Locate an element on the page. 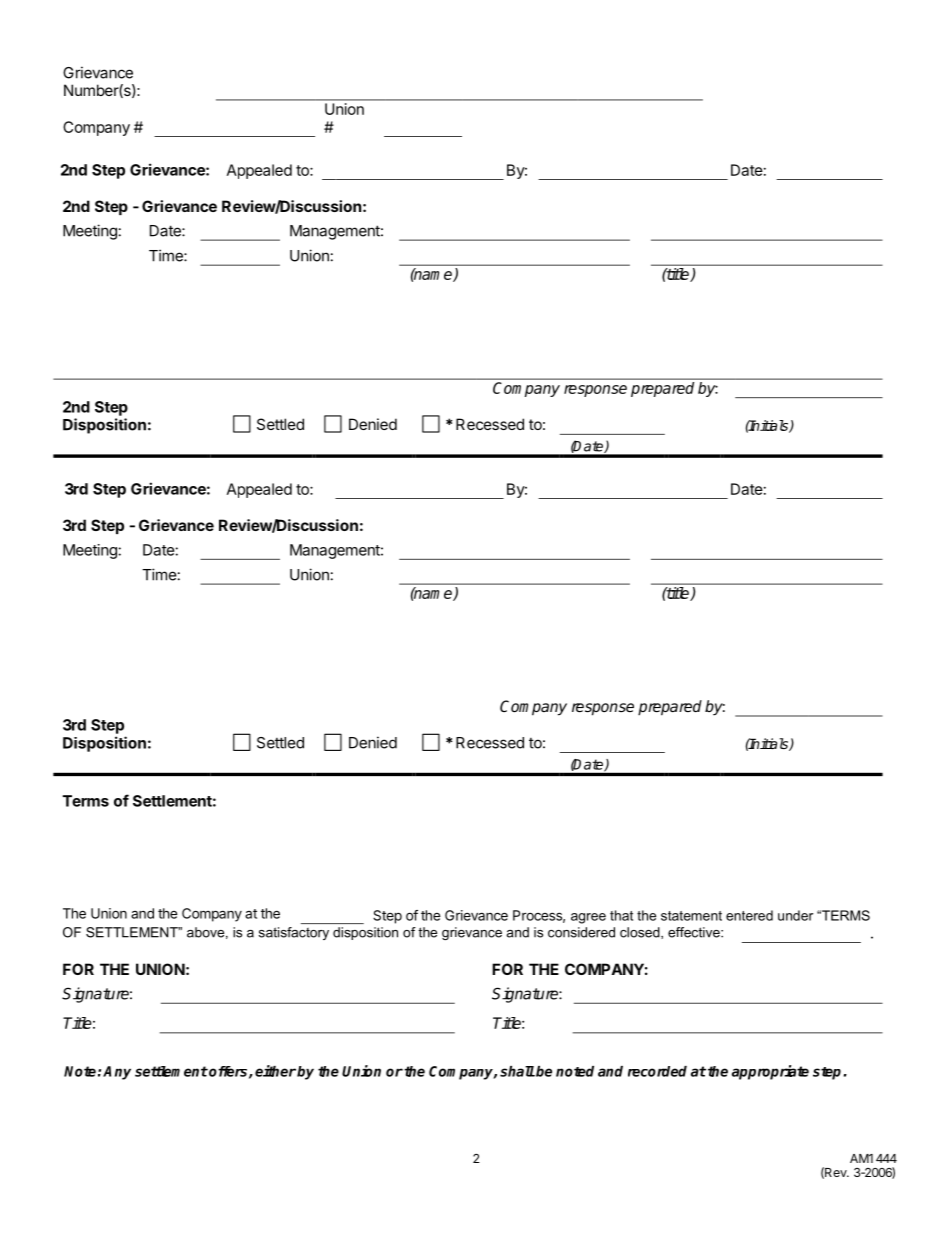 Image resolution: width=952 pixels, height=1233 pixels. agree is located at coordinates (588, 918).
